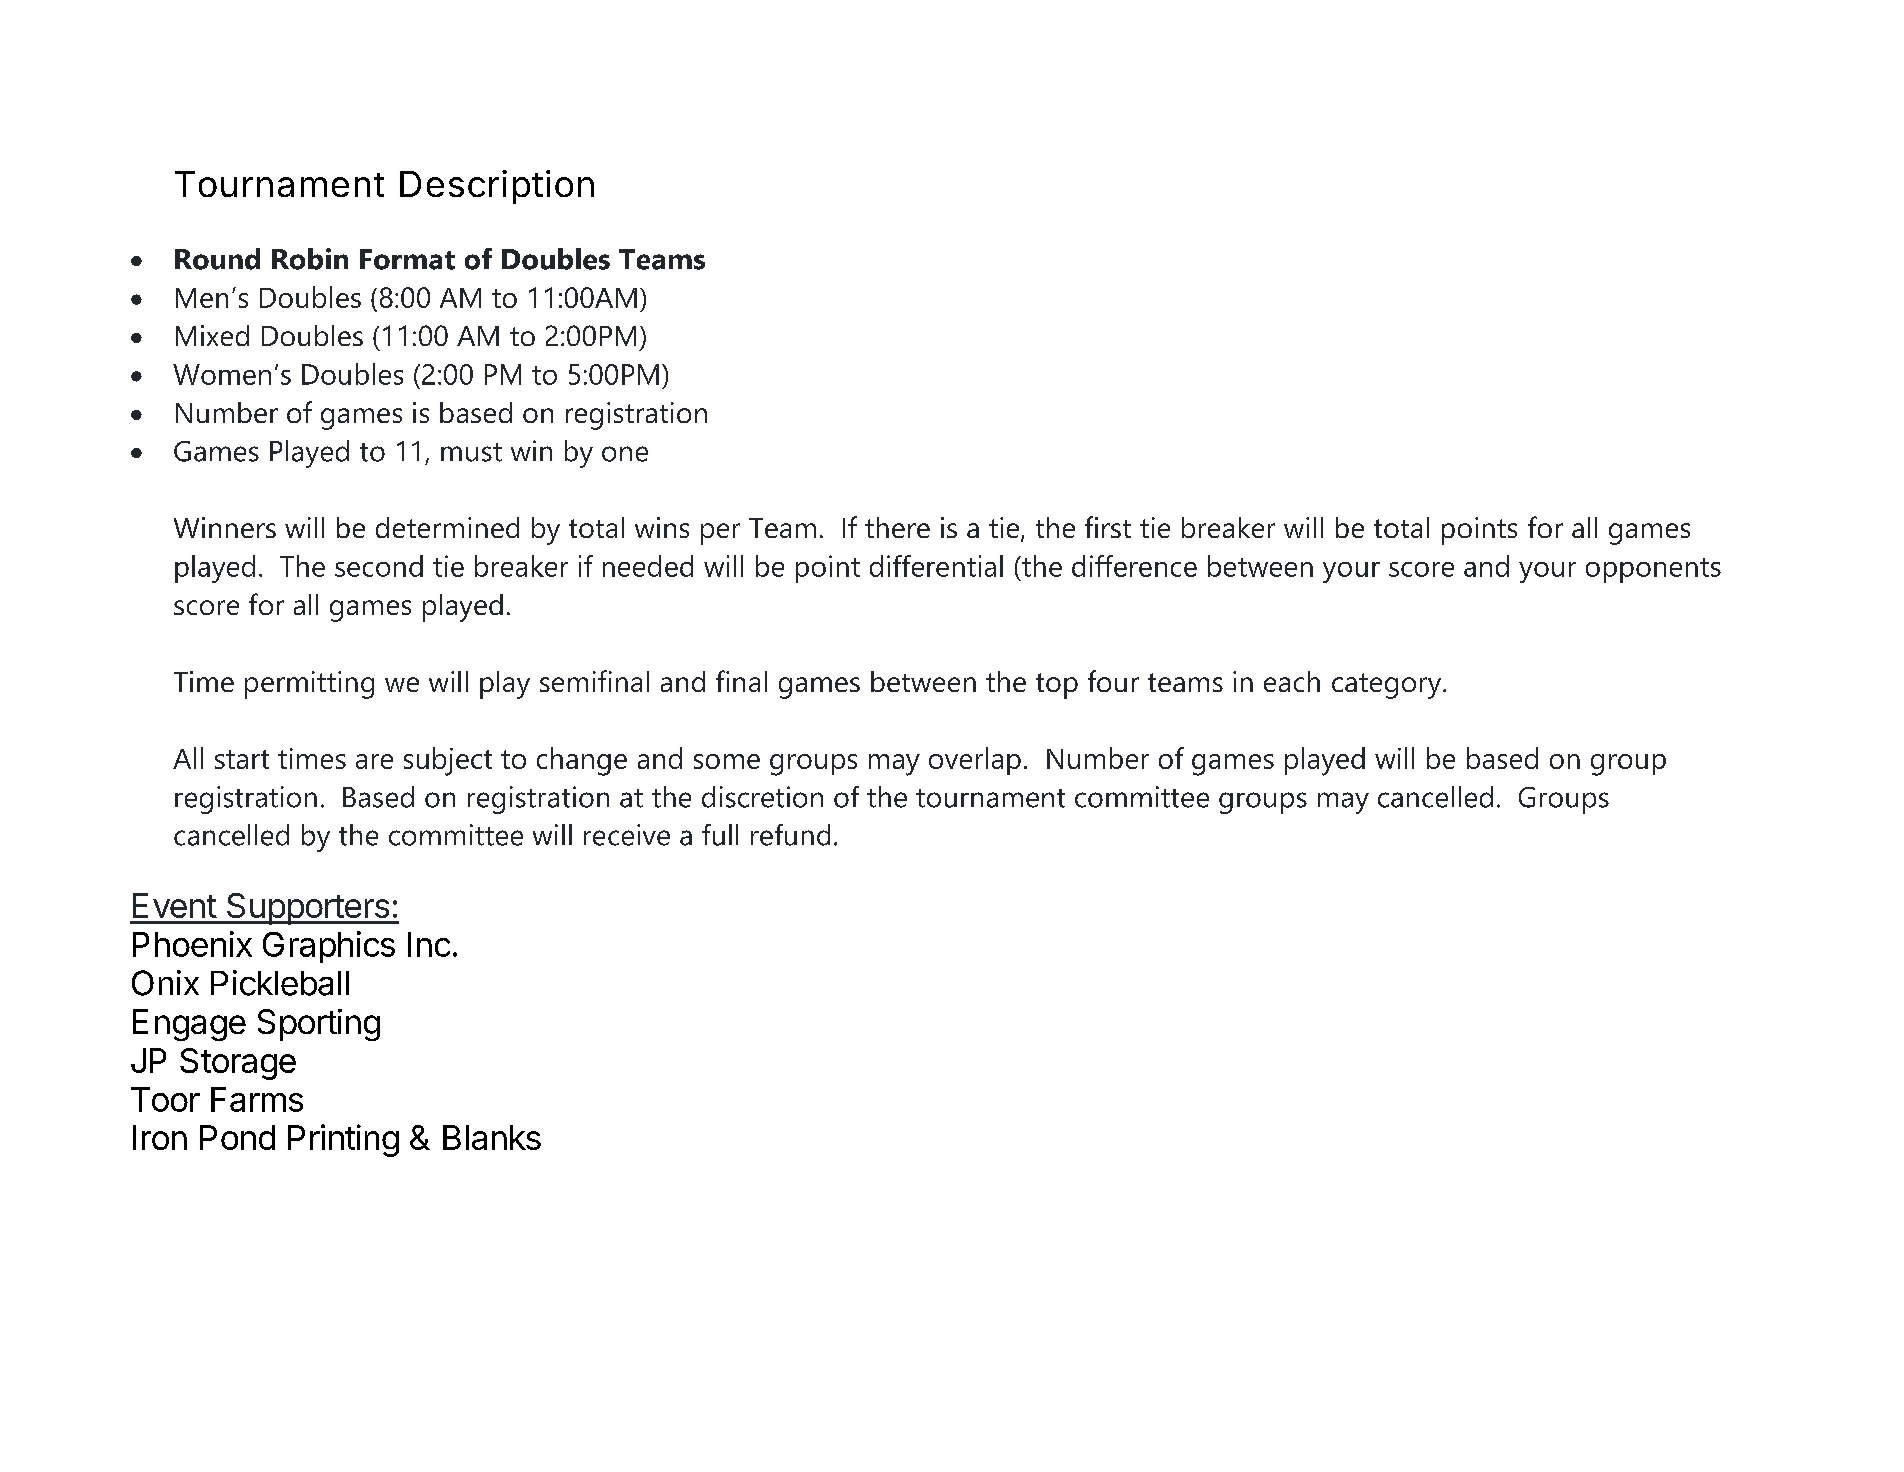 The height and width of the page is (1472, 1904). Describe the element at coordinates (310, 259) in the page. I see `Robin` at that location.
